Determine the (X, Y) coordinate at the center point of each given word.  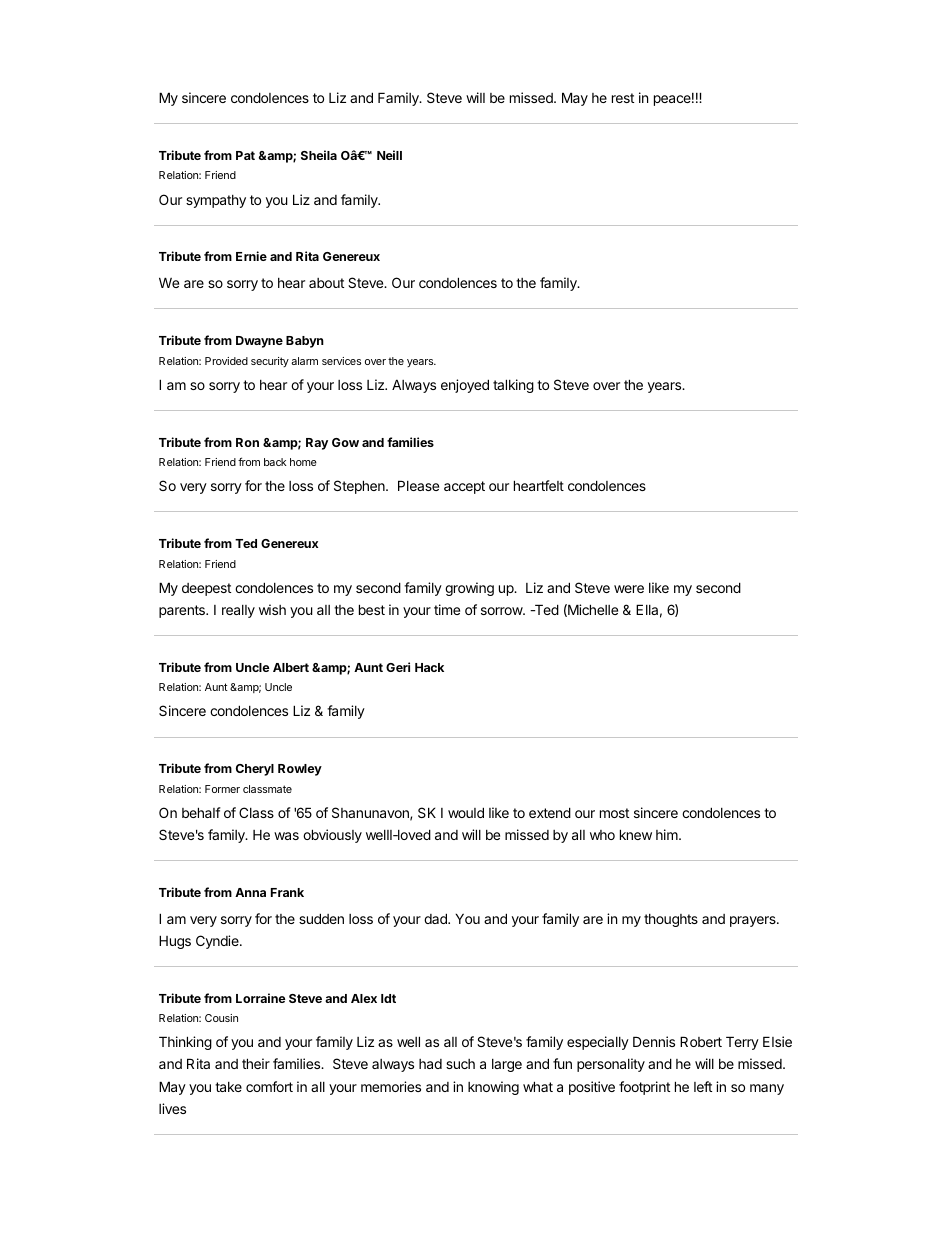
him (668, 834)
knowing (493, 1088)
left (703, 1086)
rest (623, 98)
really (238, 611)
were (629, 589)
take (228, 1087)
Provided (226, 361)
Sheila (319, 155)
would (466, 812)
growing (469, 589)
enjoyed (465, 386)
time (447, 609)
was (286, 836)
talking (513, 386)
